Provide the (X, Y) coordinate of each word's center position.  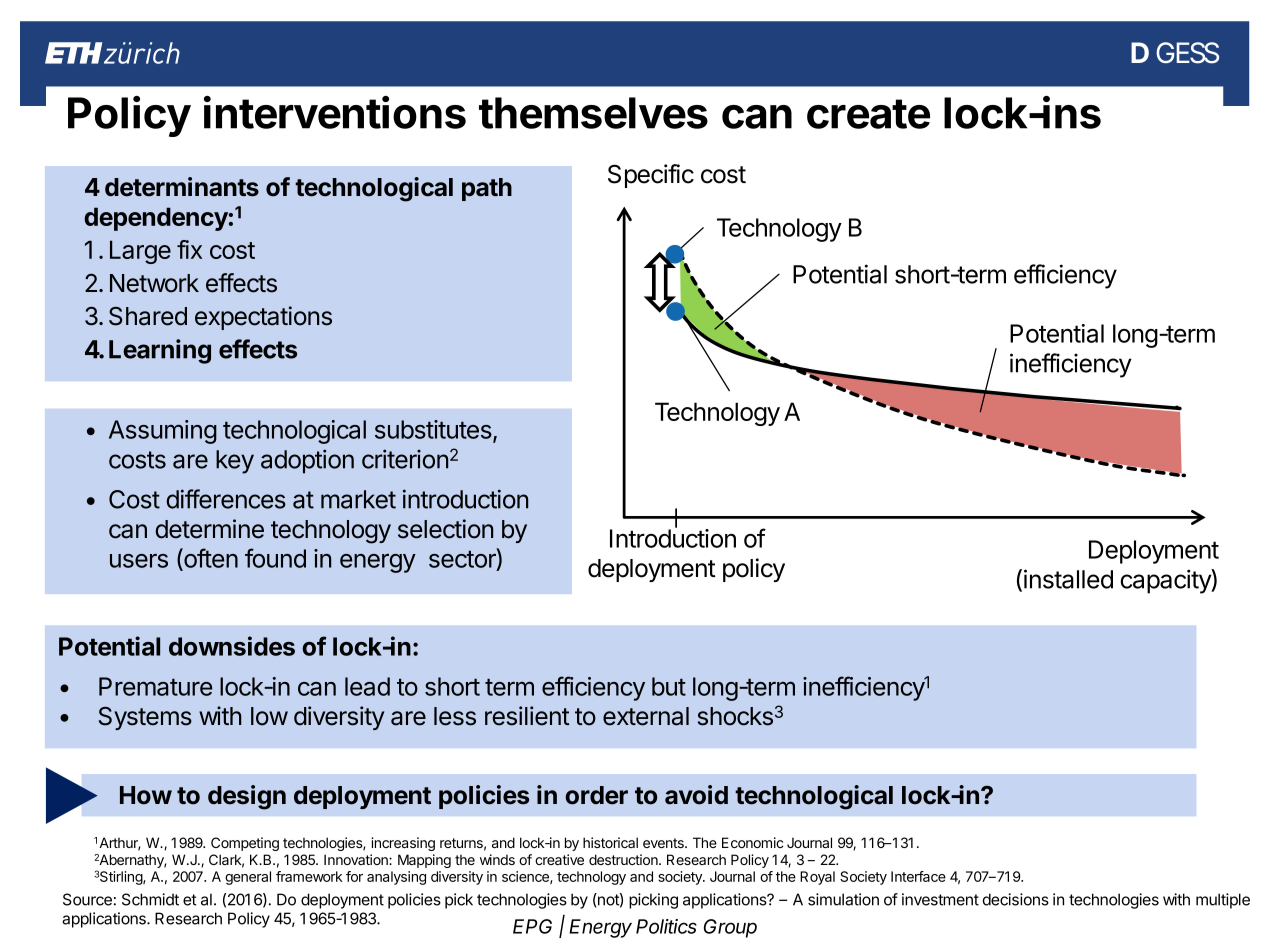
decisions (1016, 899)
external (646, 716)
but (669, 686)
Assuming (163, 432)
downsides (232, 646)
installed (1068, 579)
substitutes (433, 429)
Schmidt (150, 899)
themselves (593, 113)
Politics (666, 926)
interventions (335, 112)
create (868, 114)
